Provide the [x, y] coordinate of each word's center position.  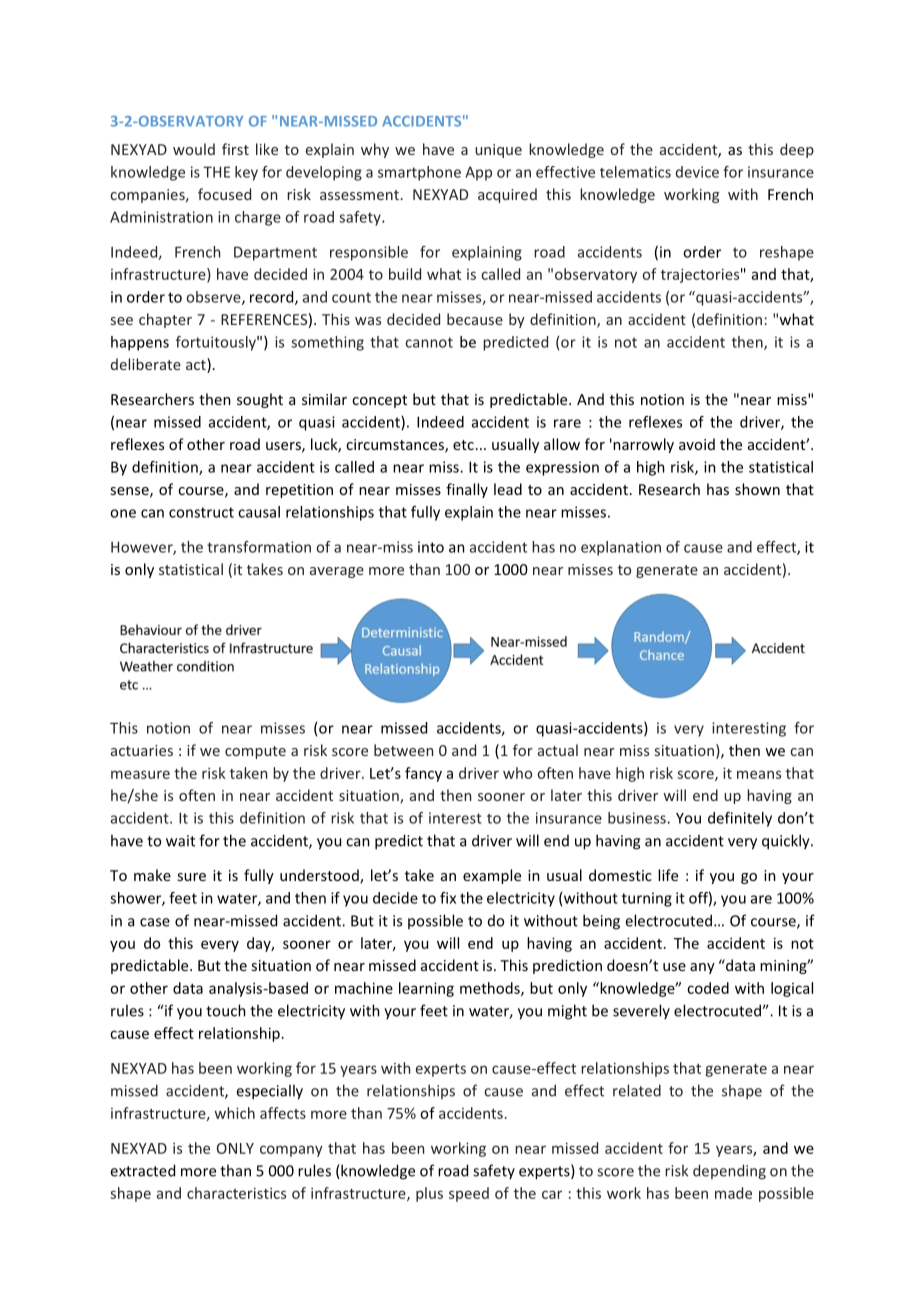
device [697, 172]
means [759, 774]
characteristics [236, 1193]
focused [224, 194]
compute [255, 752]
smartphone [419, 173]
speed [469, 1194]
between [403, 750]
